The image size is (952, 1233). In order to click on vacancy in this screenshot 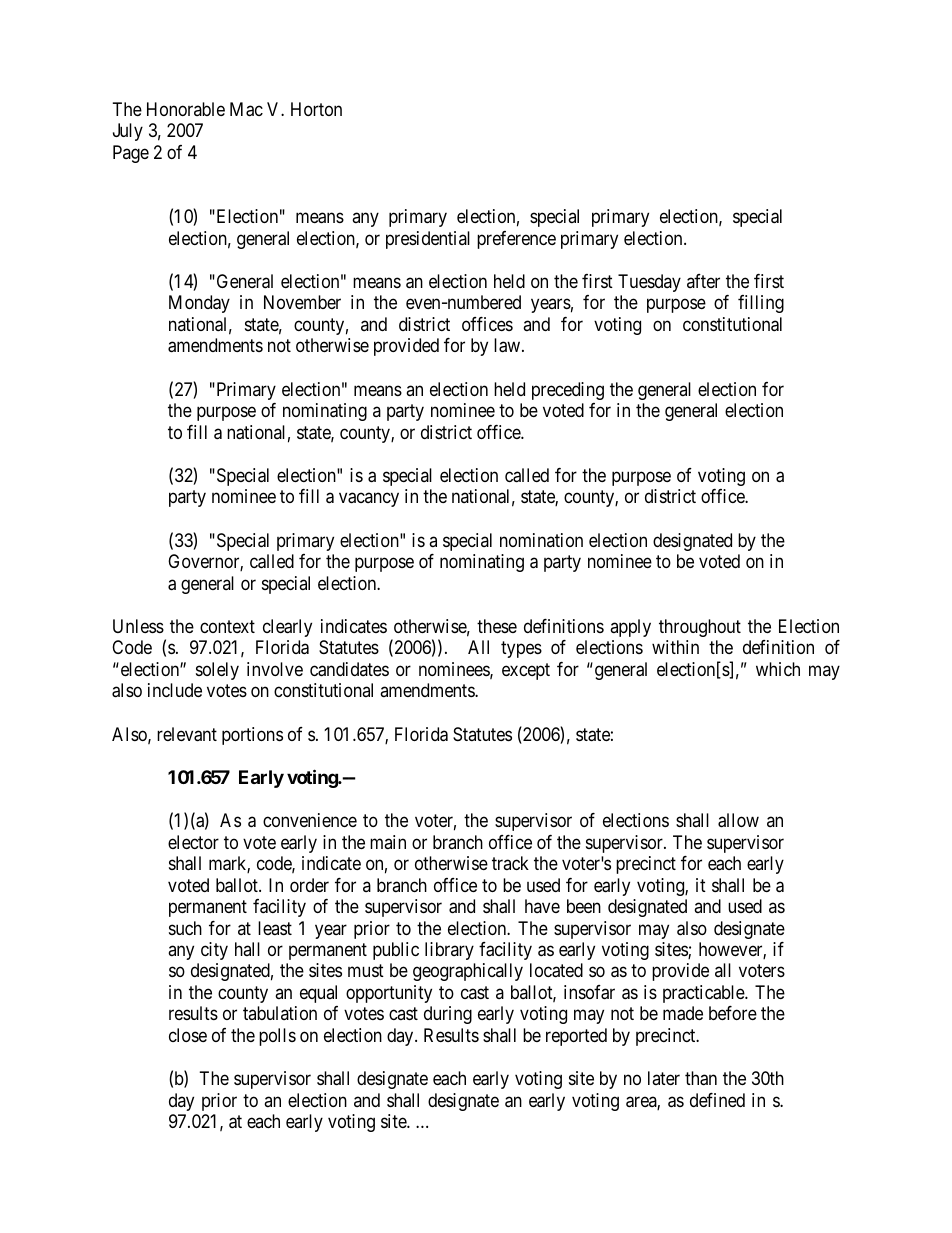, I will do `click(369, 500)`.
